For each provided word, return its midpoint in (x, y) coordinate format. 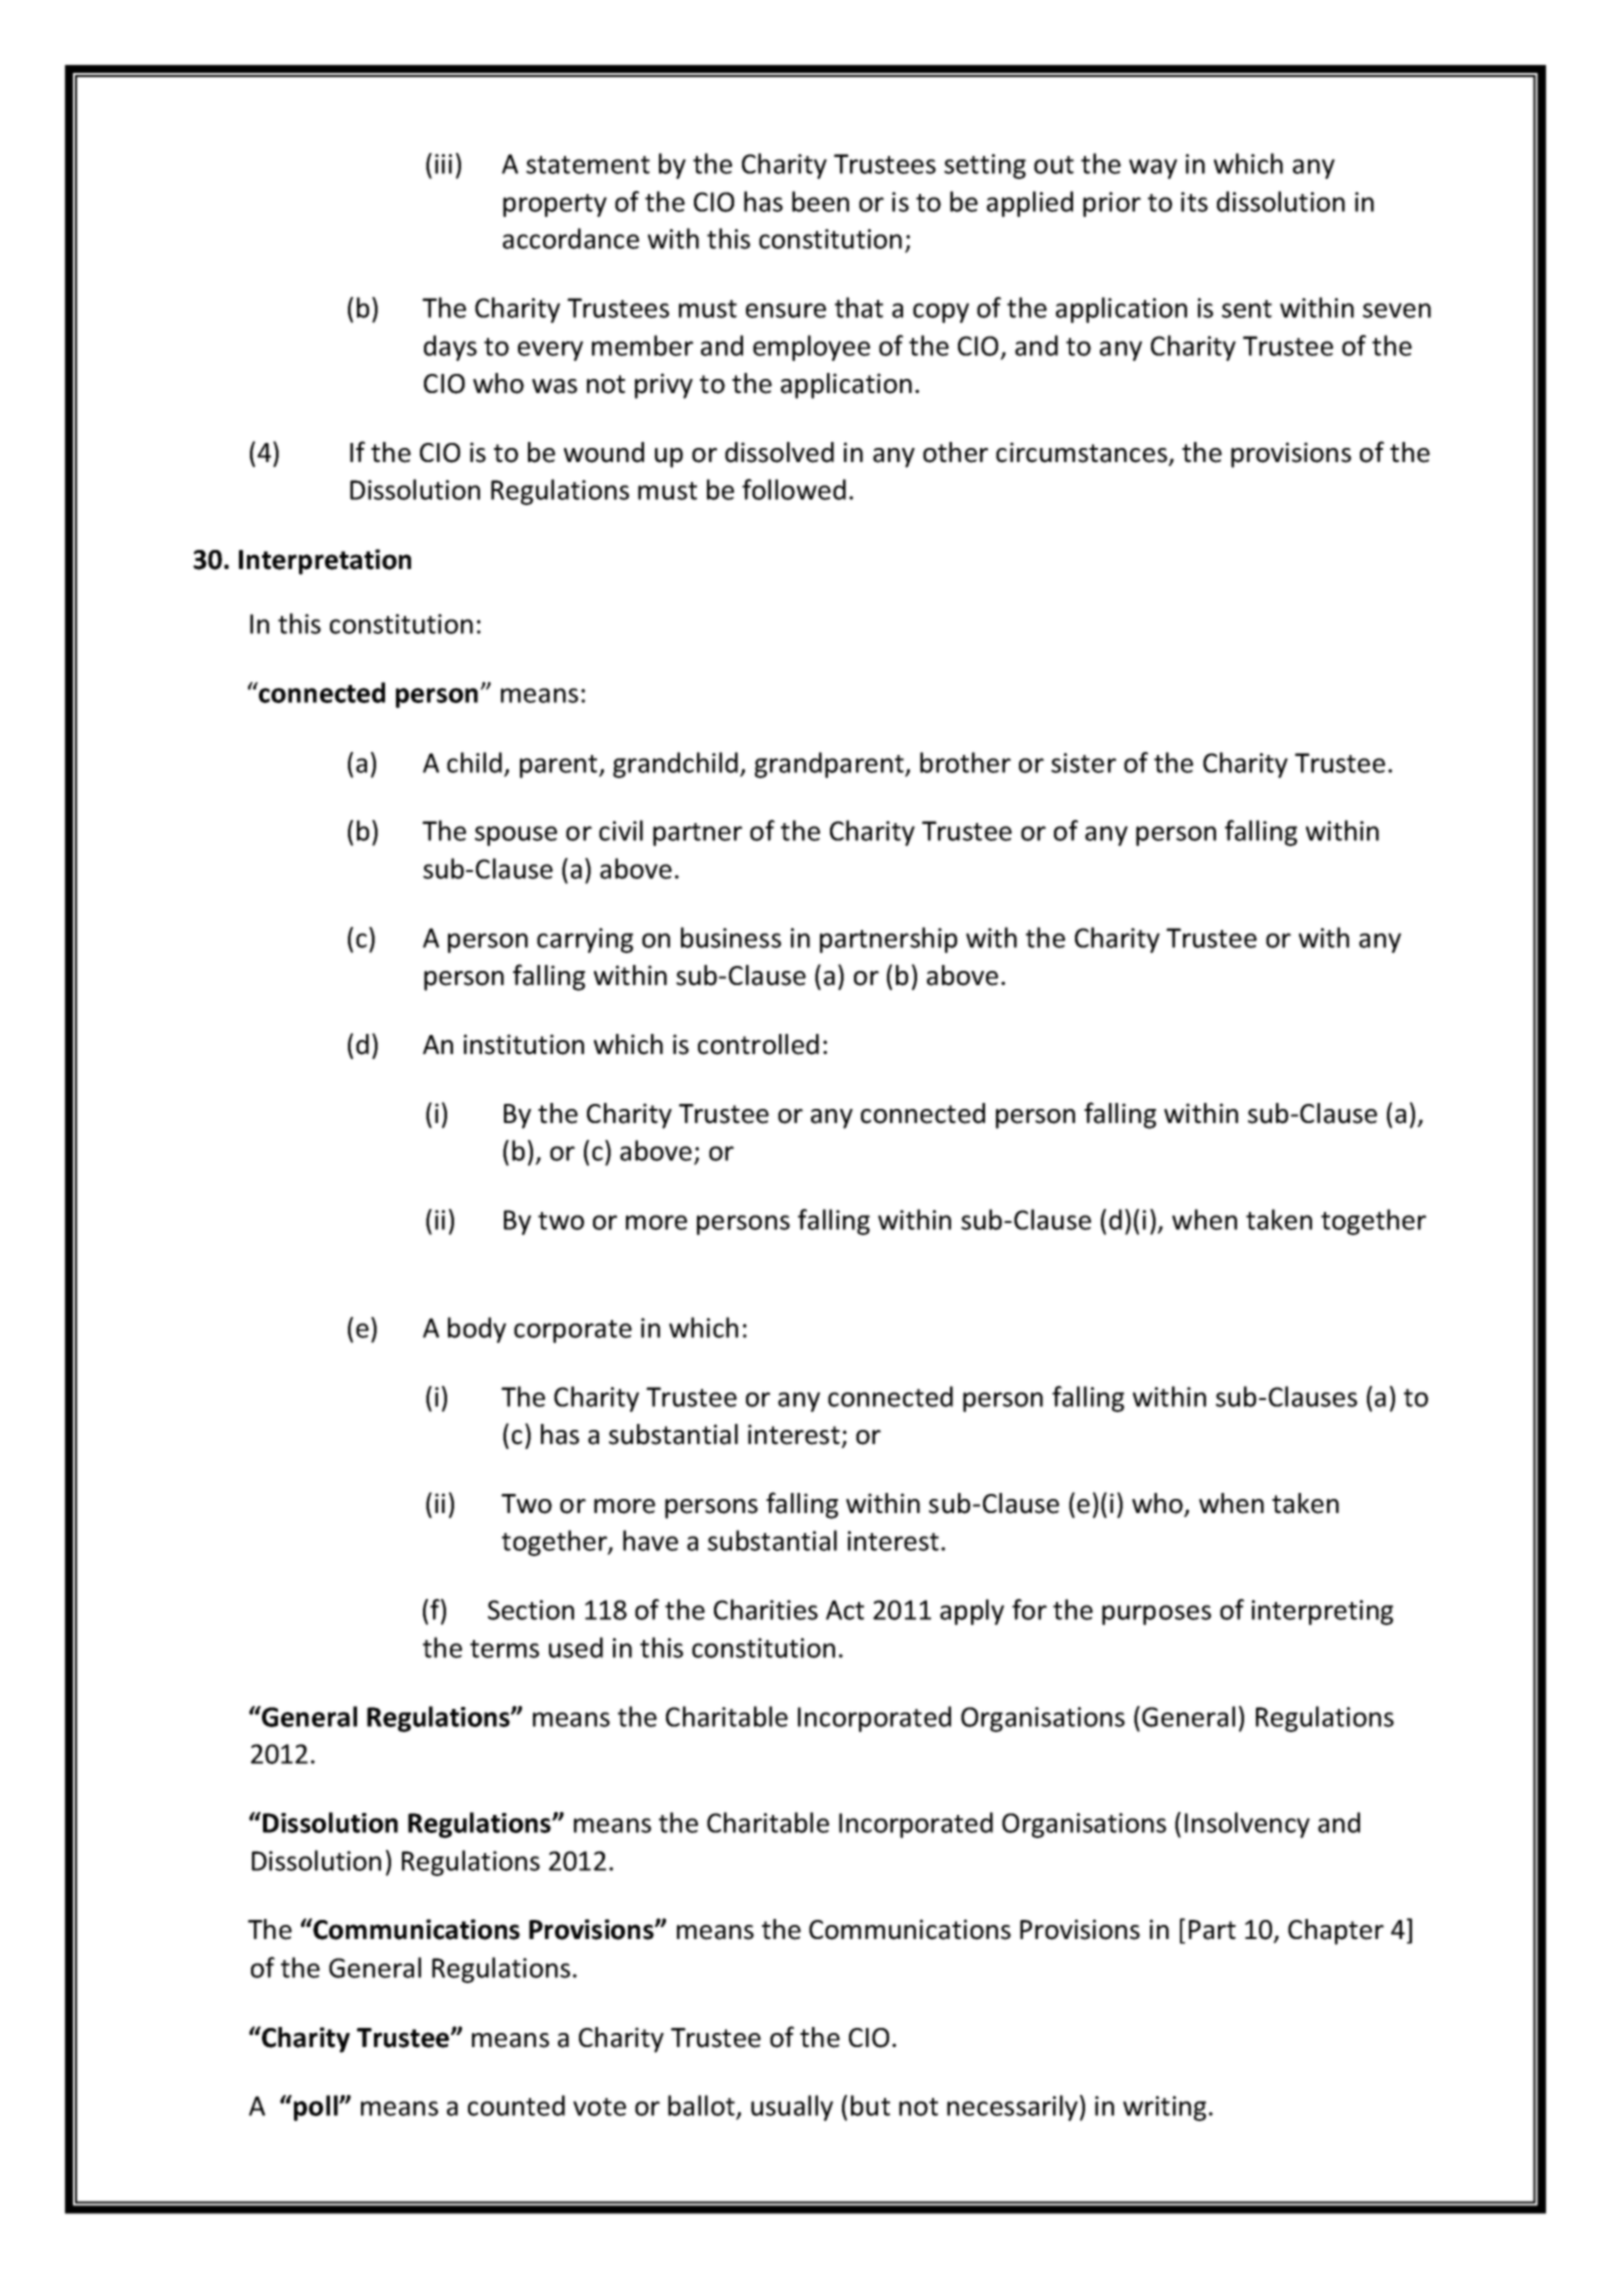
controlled (758, 1044)
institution (524, 1044)
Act (845, 1610)
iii (443, 164)
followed (794, 489)
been (820, 201)
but (870, 2105)
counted (516, 2105)
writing (1164, 2108)
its (1194, 202)
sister (1083, 763)
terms (504, 1649)
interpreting (1322, 1612)
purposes (1156, 1615)
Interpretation (325, 562)
